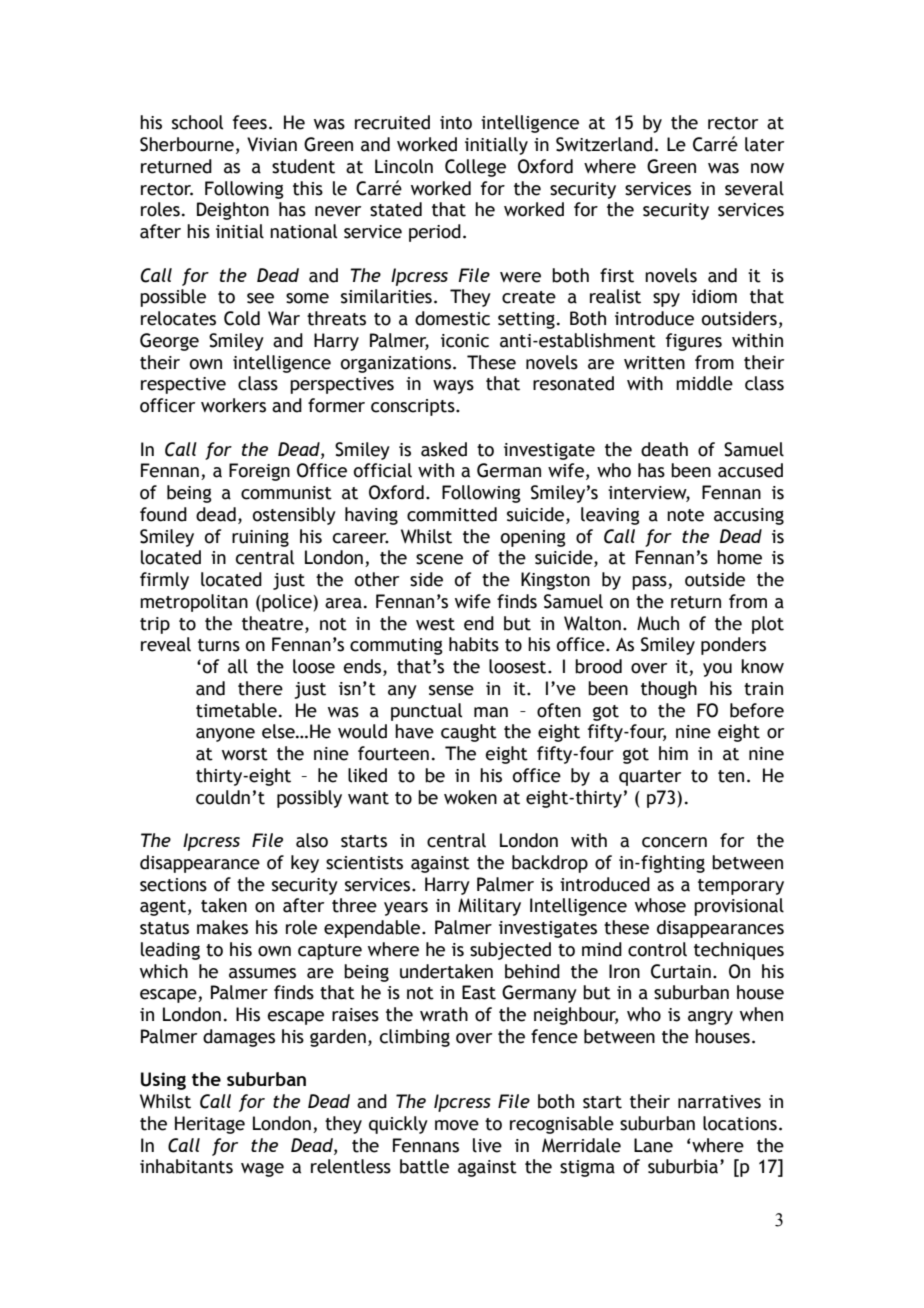 The image size is (924, 1308). Describe the element at coordinates (219, 645) in the screenshot. I see `turns` at that location.
